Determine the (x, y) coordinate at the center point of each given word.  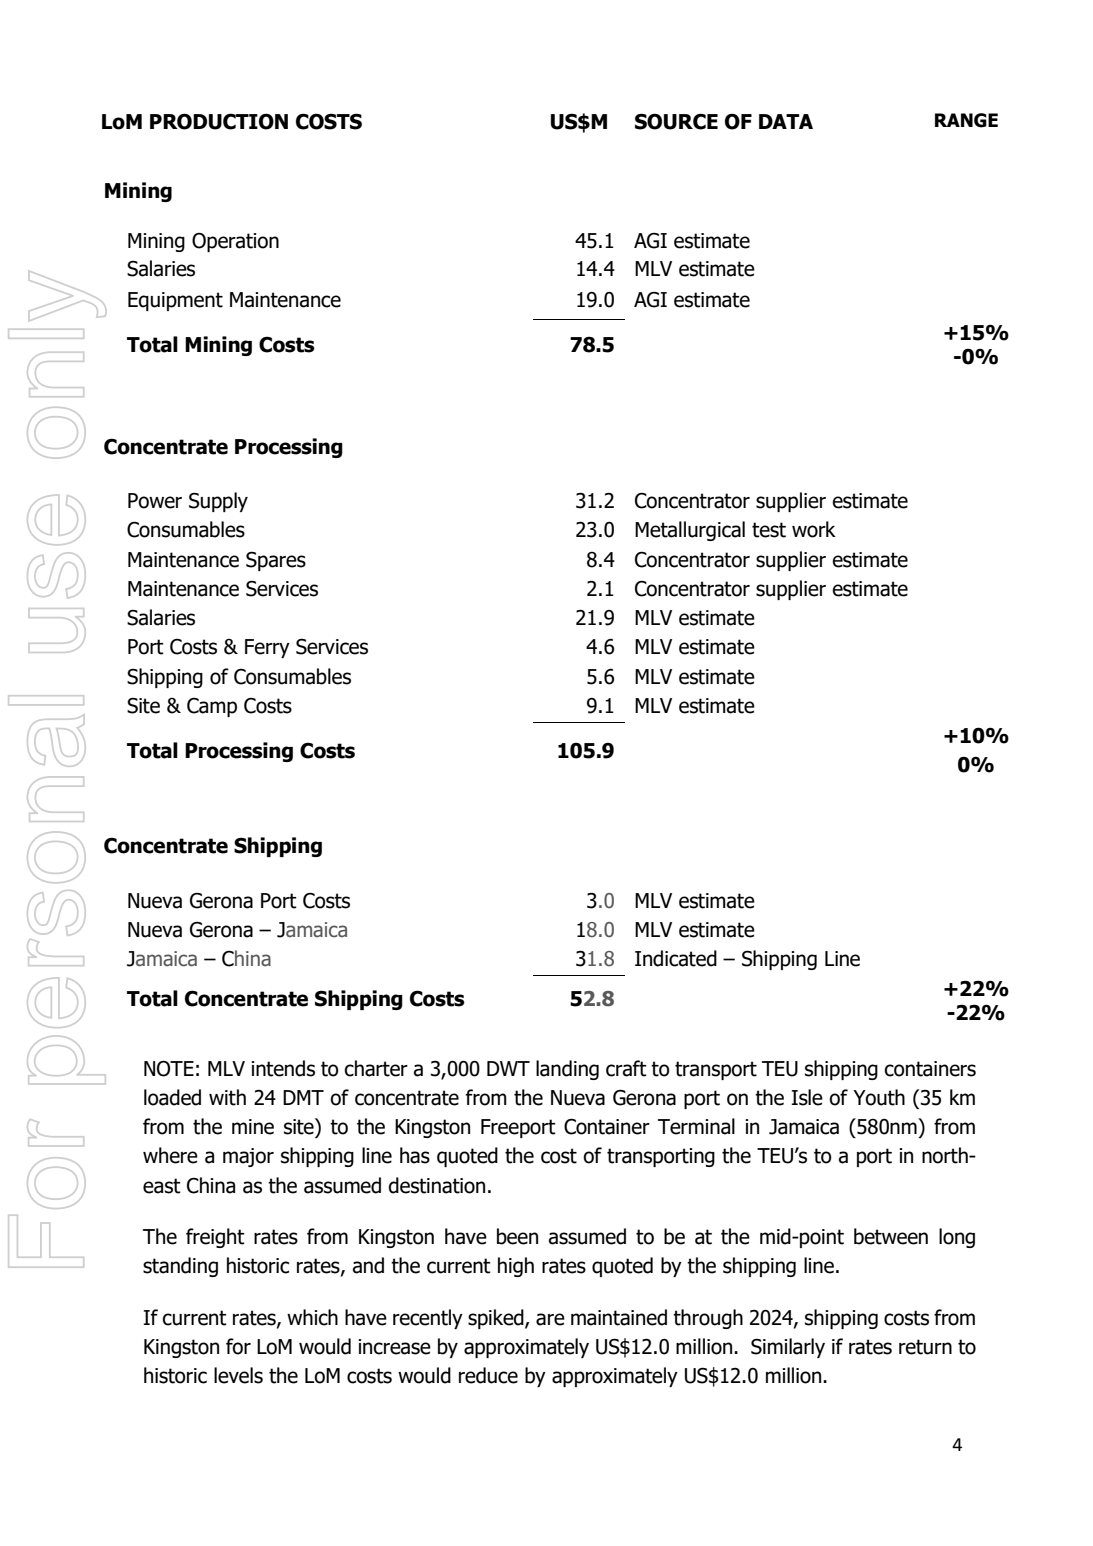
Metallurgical (690, 531)
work (814, 529)
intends (283, 1068)
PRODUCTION (219, 121)
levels (238, 1375)
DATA (786, 121)
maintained (619, 1317)
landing (567, 1070)
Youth (879, 1097)
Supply (218, 502)
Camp (212, 707)
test (769, 530)
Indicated (676, 958)
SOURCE (676, 121)
